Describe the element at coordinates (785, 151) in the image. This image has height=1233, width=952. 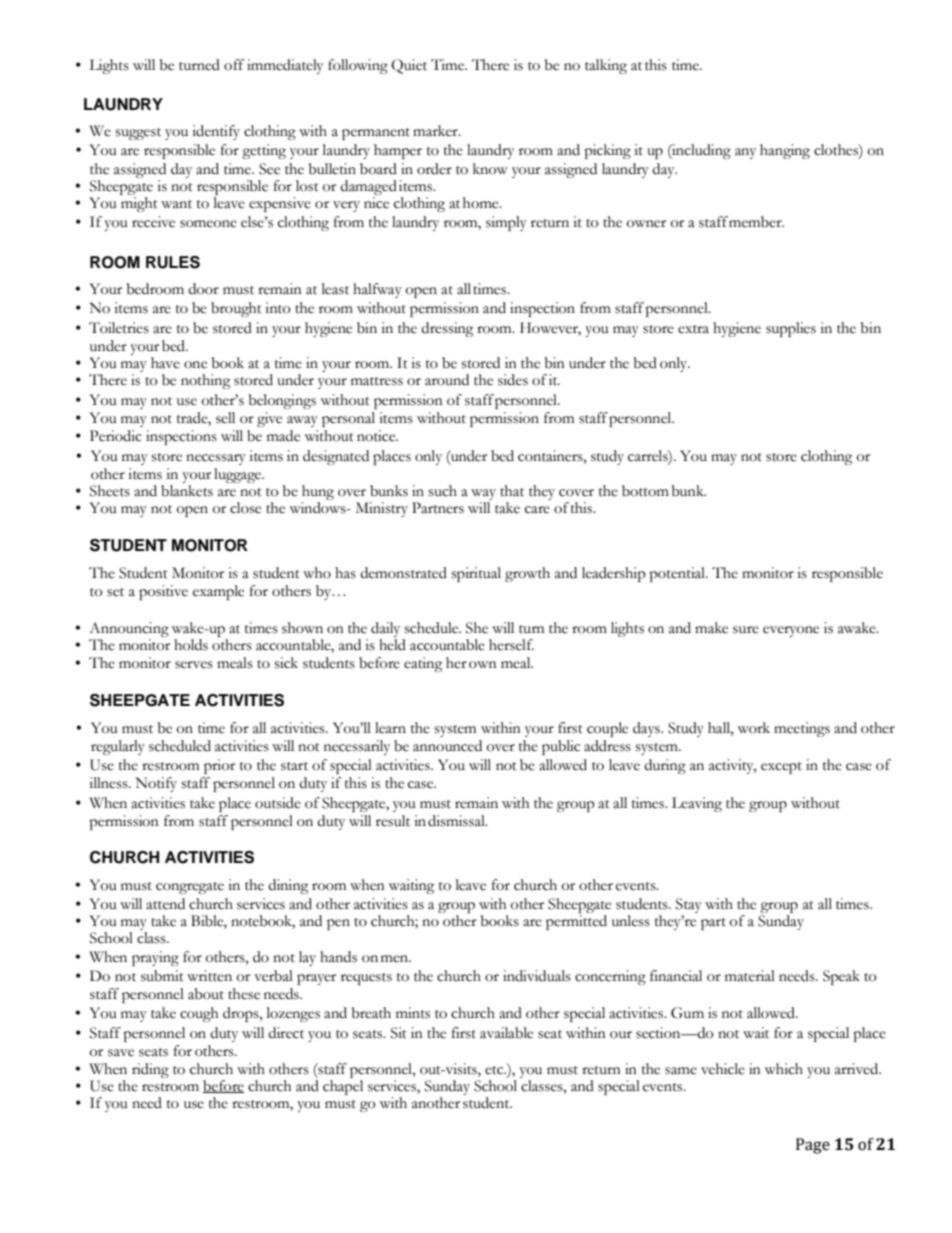
I see `hanging` at that location.
